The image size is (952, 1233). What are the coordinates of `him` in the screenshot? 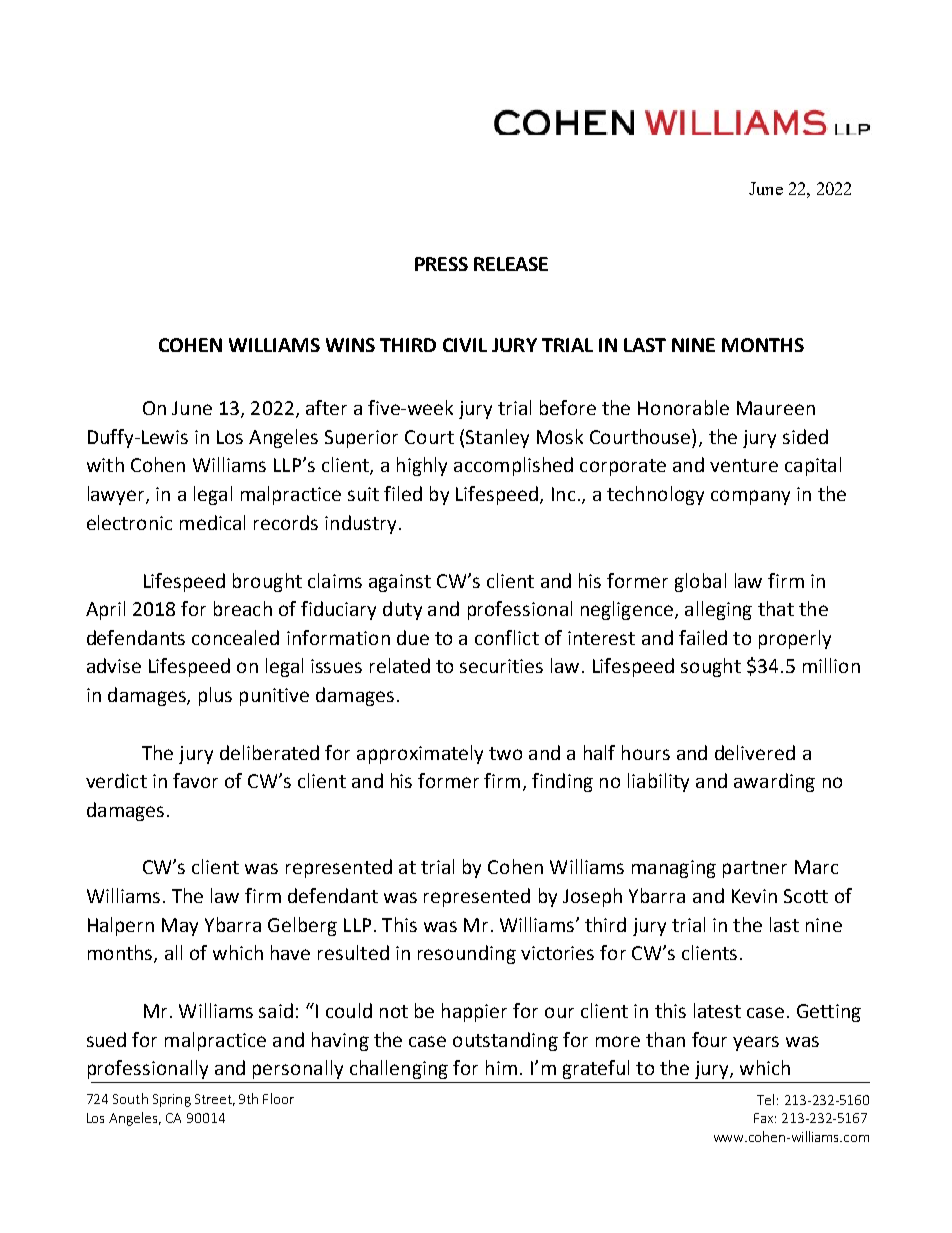 It's located at (501, 1067).
